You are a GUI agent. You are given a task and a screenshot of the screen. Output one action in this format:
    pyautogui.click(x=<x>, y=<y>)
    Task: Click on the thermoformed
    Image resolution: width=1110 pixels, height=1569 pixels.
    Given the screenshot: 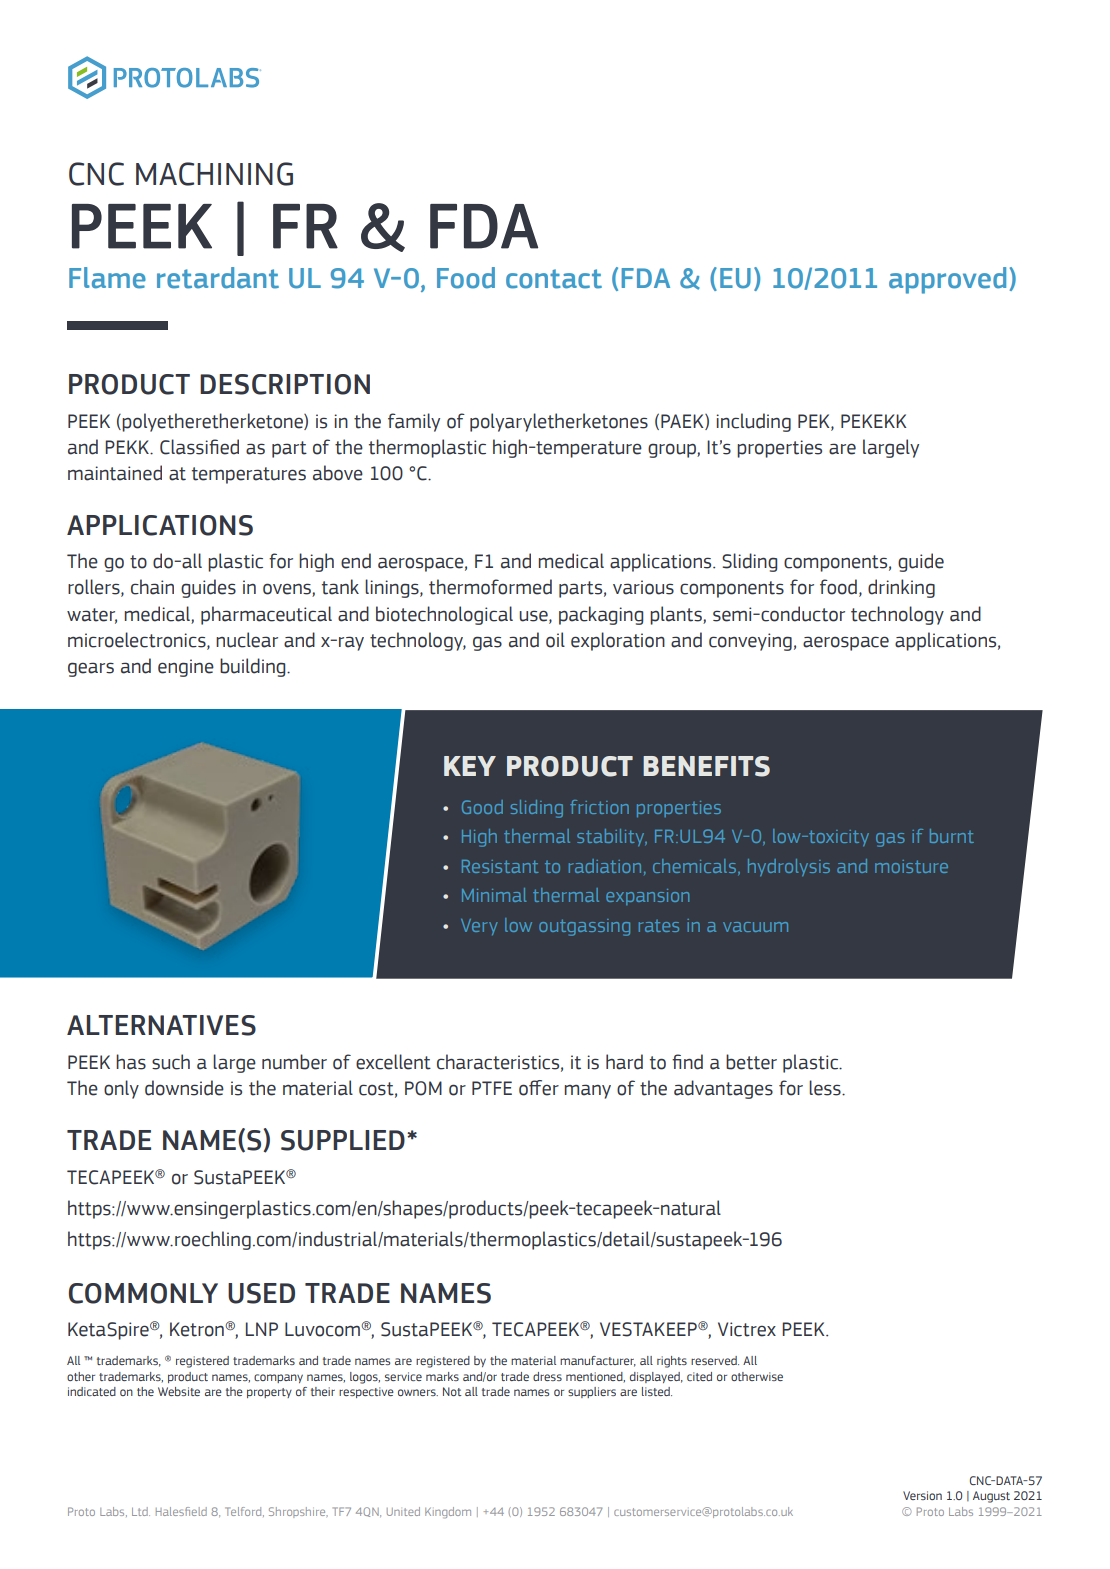 What is the action you would take?
    pyautogui.click(x=490, y=587)
